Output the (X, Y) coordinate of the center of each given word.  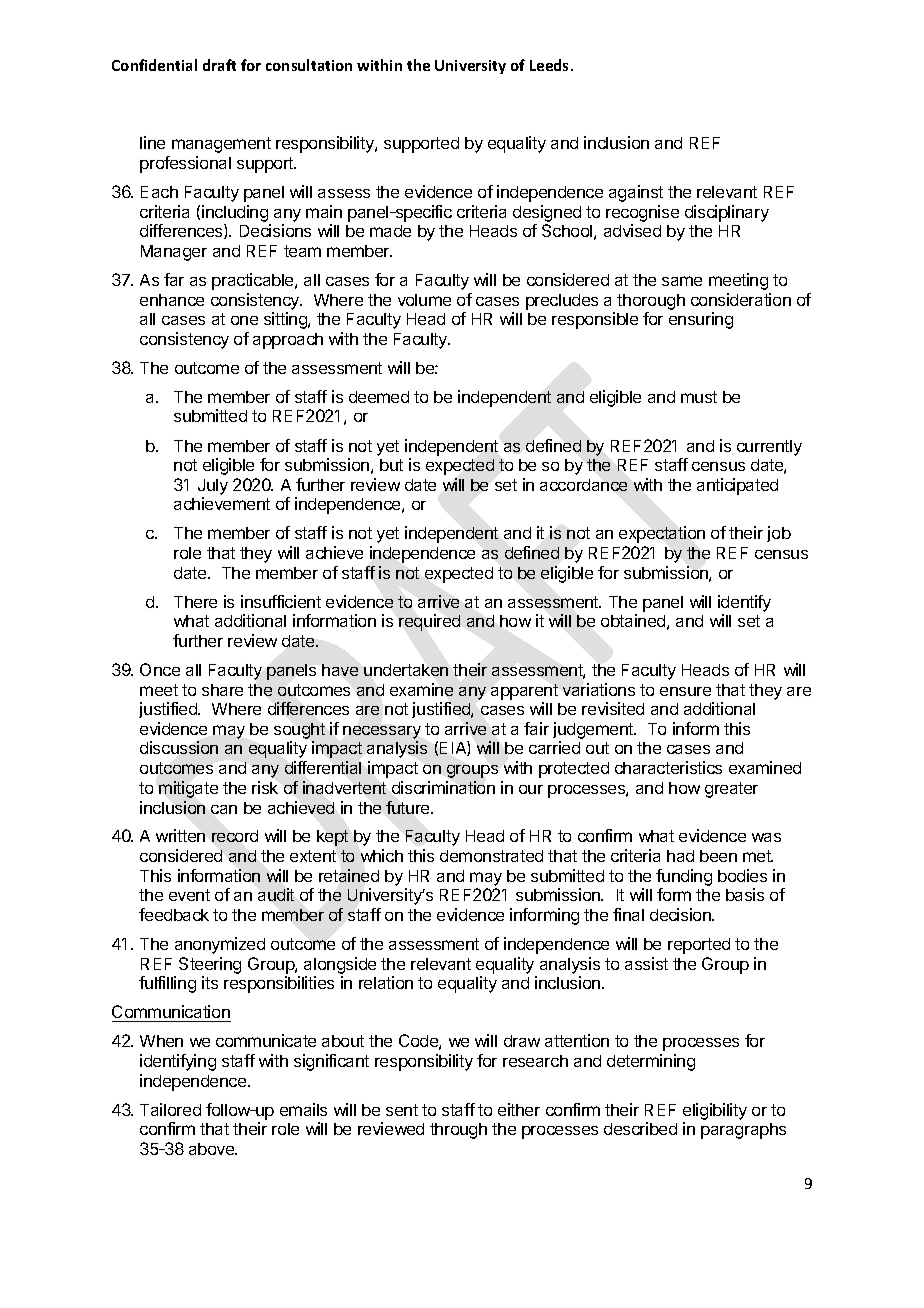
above (213, 1149)
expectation (662, 534)
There (195, 602)
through (458, 1131)
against (636, 193)
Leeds (551, 65)
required (429, 622)
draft (219, 65)
